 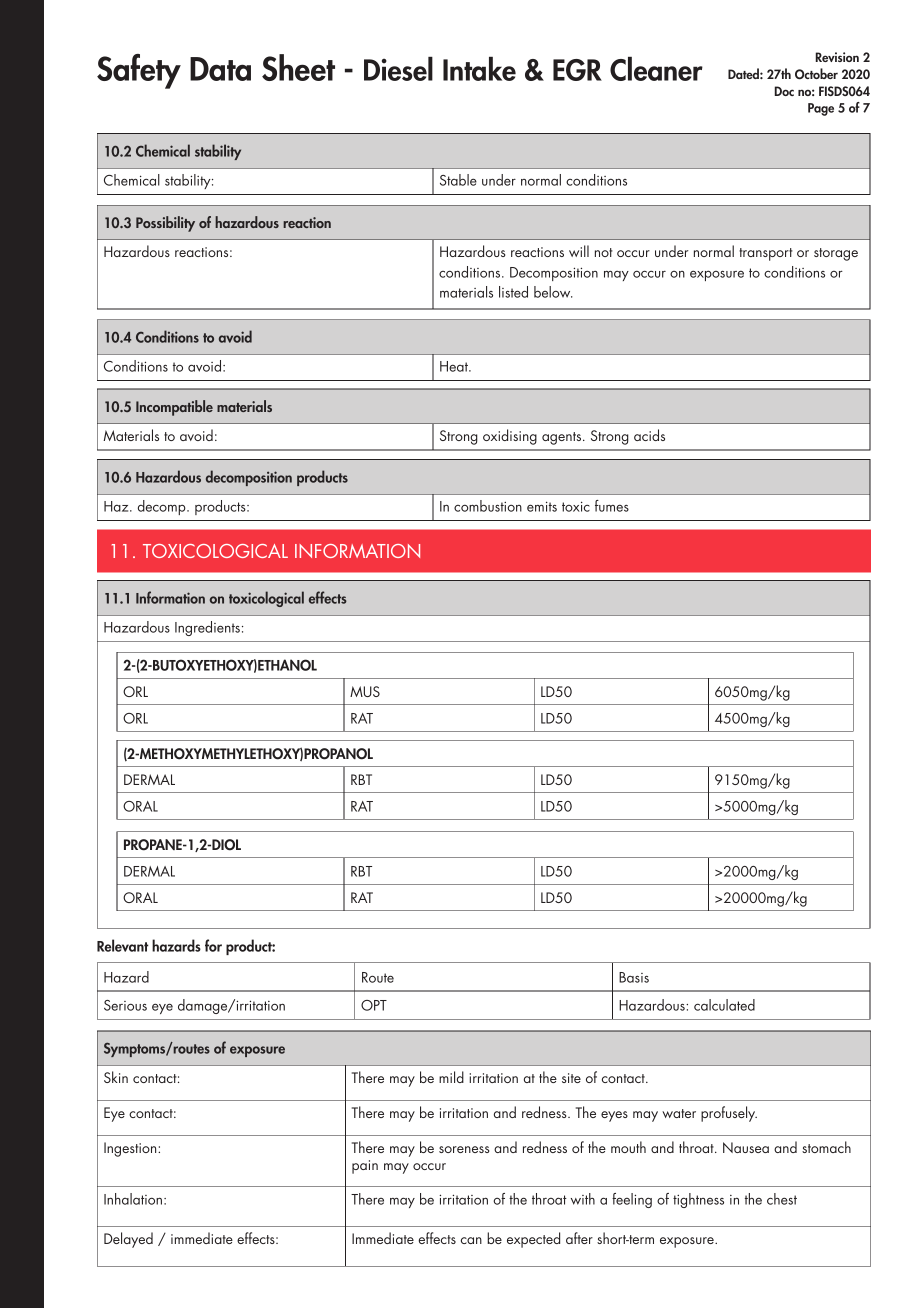 I want to click on Doc, so click(x=784, y=91).
